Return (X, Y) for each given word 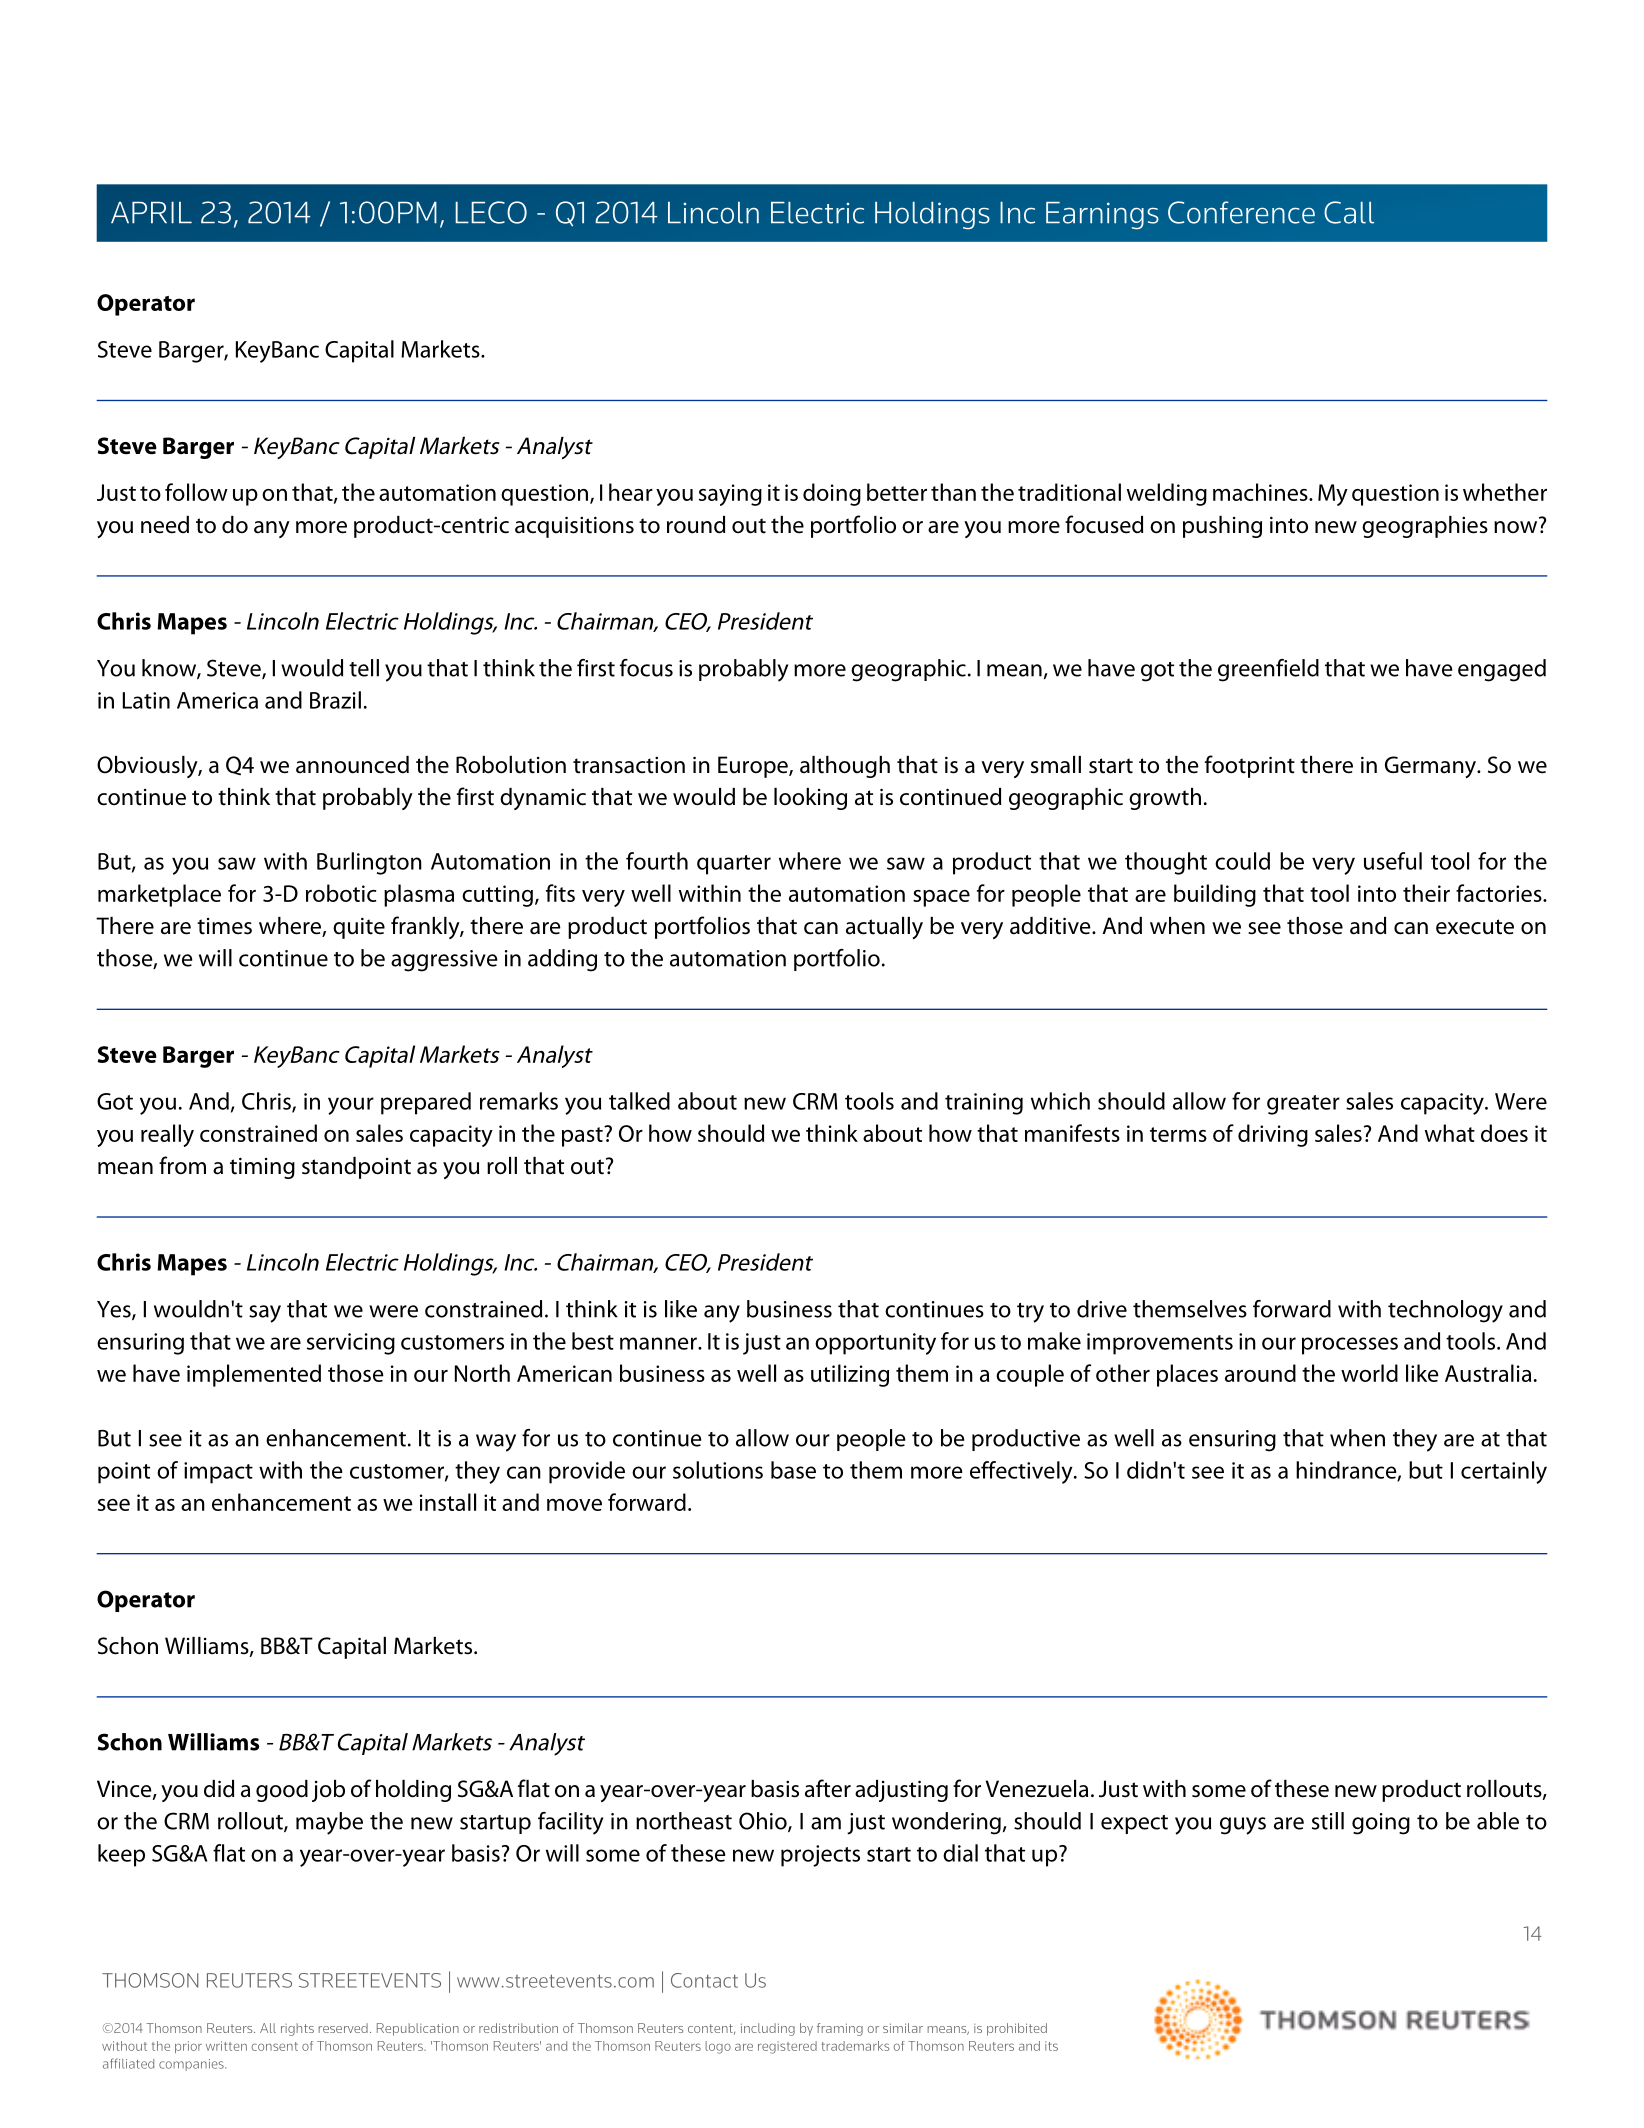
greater (1303, 1105)
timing (262, 1168)
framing (840, 2029)
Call (1349, 212)
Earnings (1102, 216)
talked (639, 1101)
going (1381, 1824)
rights (297, 2029)
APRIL (151, 213)
